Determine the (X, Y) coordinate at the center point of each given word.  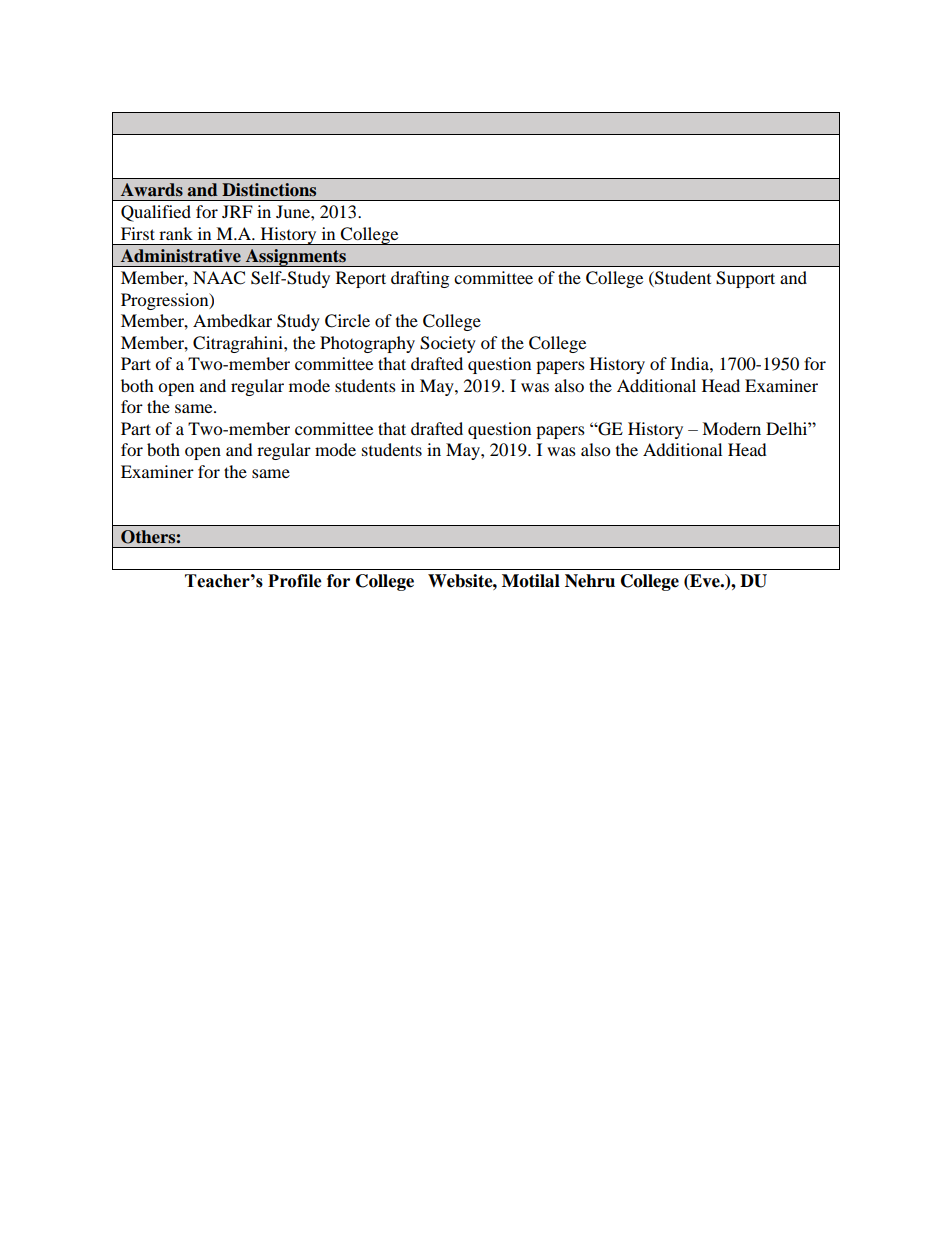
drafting (420, 279)
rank (176, 233)
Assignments (295, 258)
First (138, 233)
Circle (347, 321)
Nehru (590, 581)
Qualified (156, 213)
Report (361, 279)
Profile (295, 581)
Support (745, 279)
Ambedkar (232, 320)
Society (448, 344)
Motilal (531, 581)
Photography (367, 344)
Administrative (181, 256)
